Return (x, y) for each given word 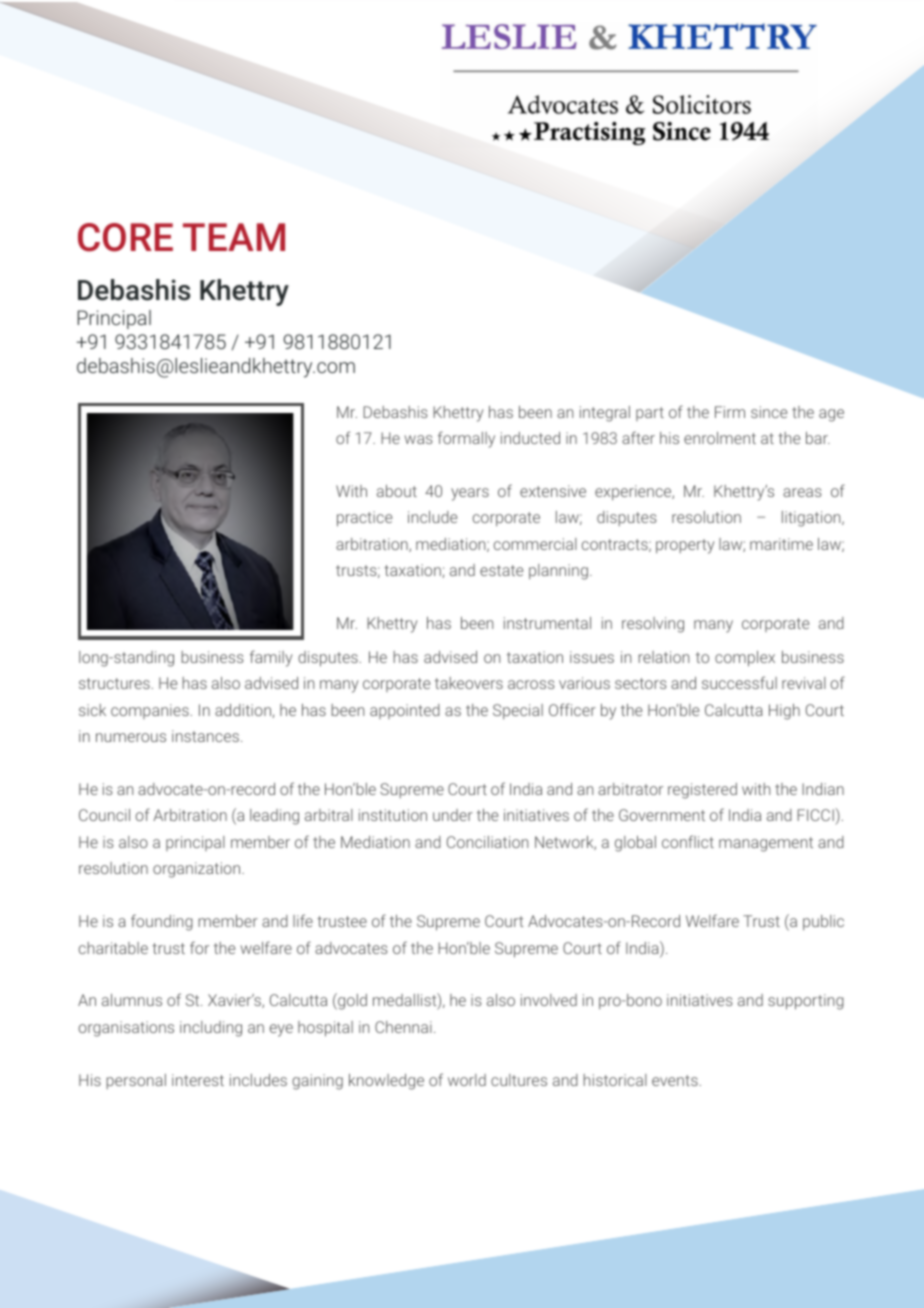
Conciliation (487, 842)
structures (114, 683)
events (675, 1080)
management (766, 844)
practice (364, 519)
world (467, 1080)
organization (198, 870)
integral (605, 414)
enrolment (720, 438)
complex (745, 659)
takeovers (469, 683)
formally (466, 439)
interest (198, 1080)
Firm (730, 412)
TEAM (234, 237)
